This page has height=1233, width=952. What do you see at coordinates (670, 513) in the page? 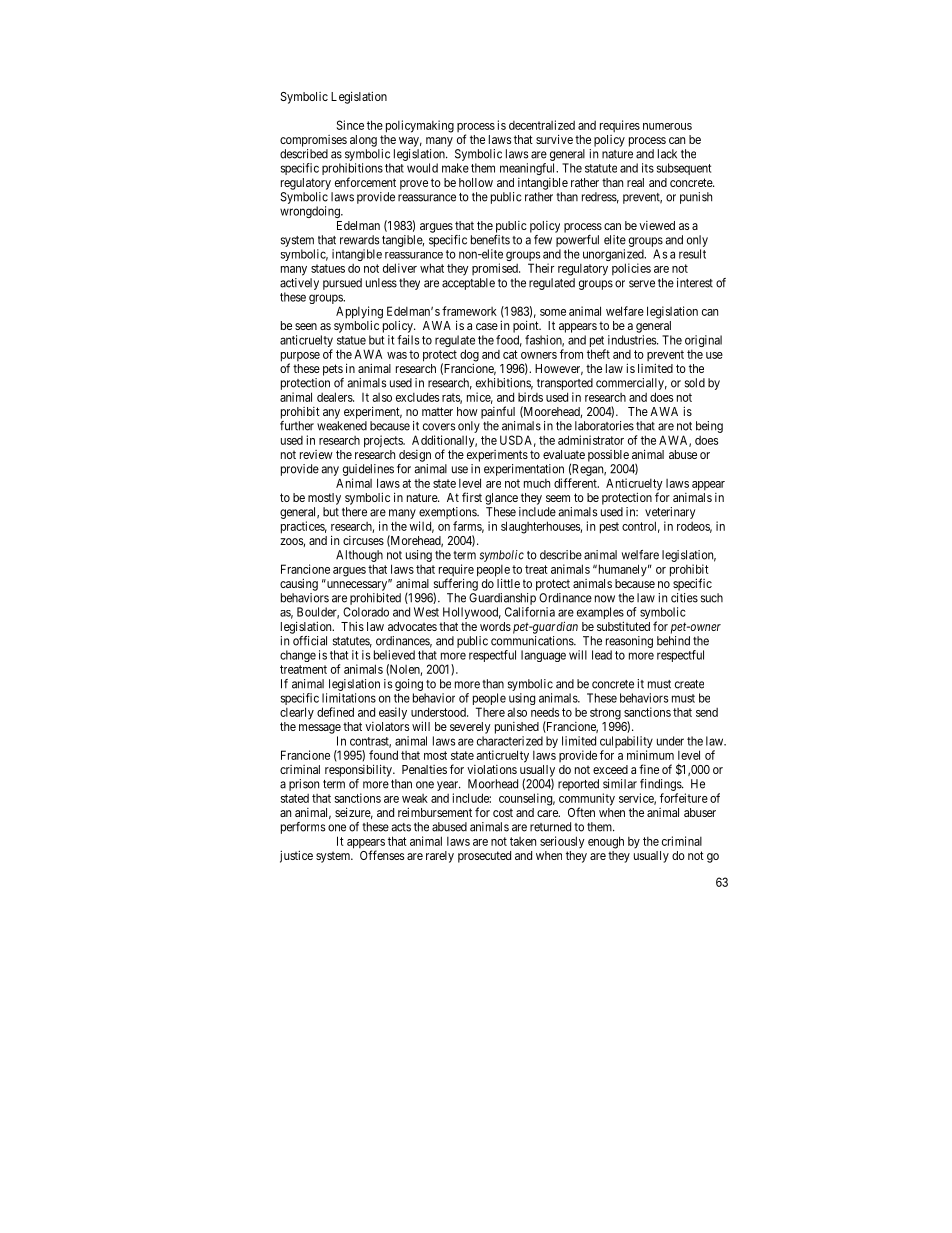
I see `veterinary` at bounding box center [670, 513].
